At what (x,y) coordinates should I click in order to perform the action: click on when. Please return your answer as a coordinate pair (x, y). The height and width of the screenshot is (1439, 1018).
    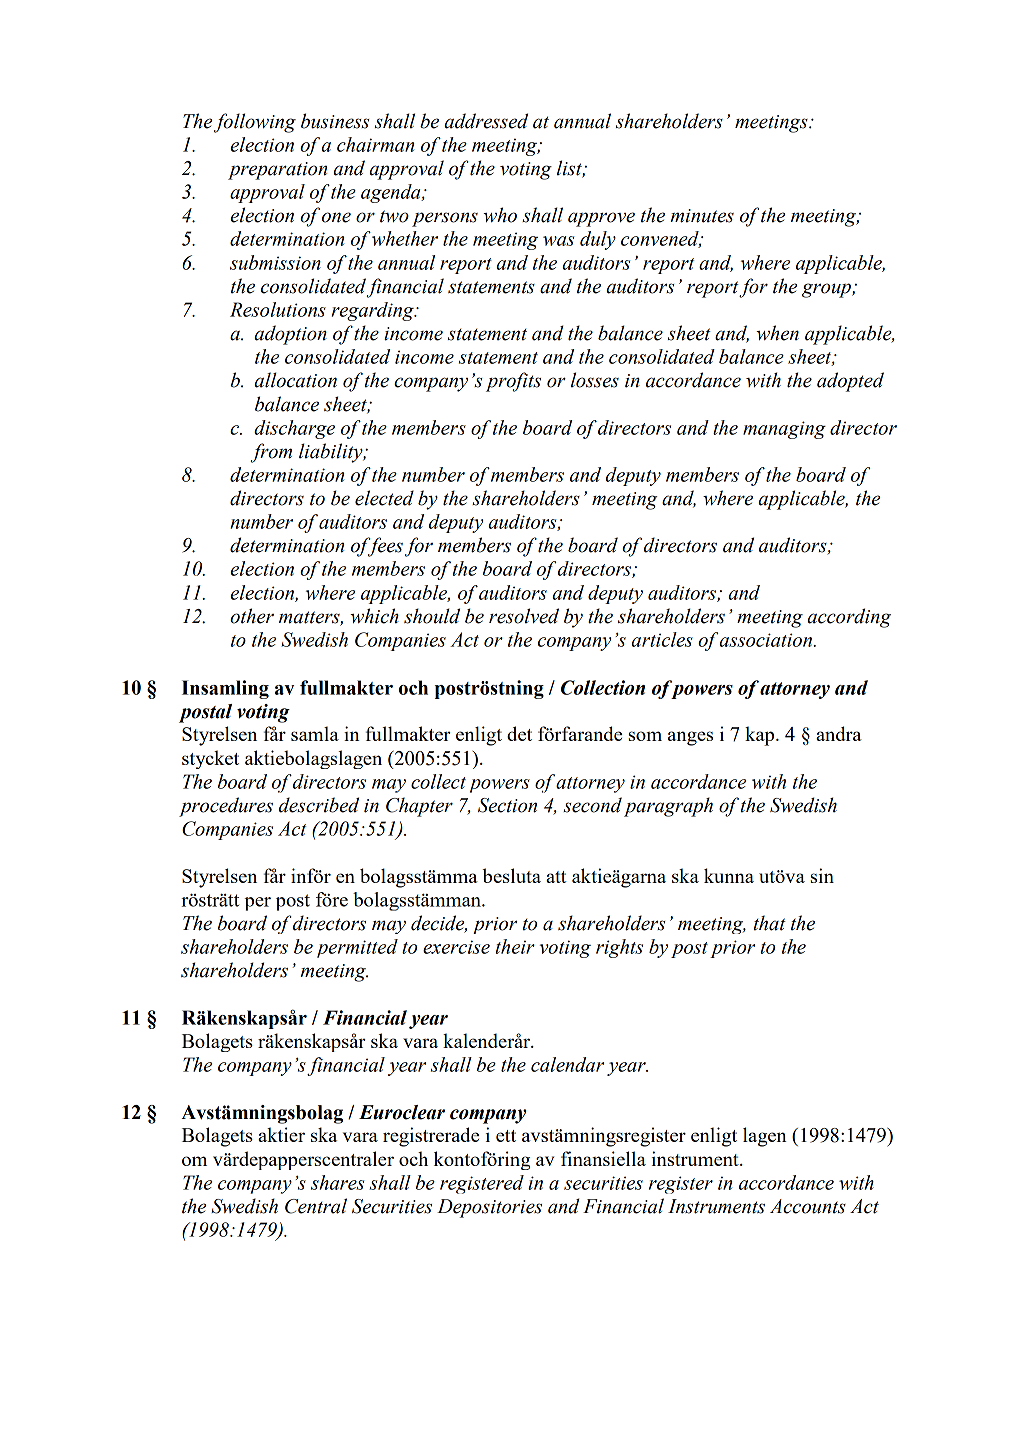
    Looking at the image, I should click on (777, 333).
